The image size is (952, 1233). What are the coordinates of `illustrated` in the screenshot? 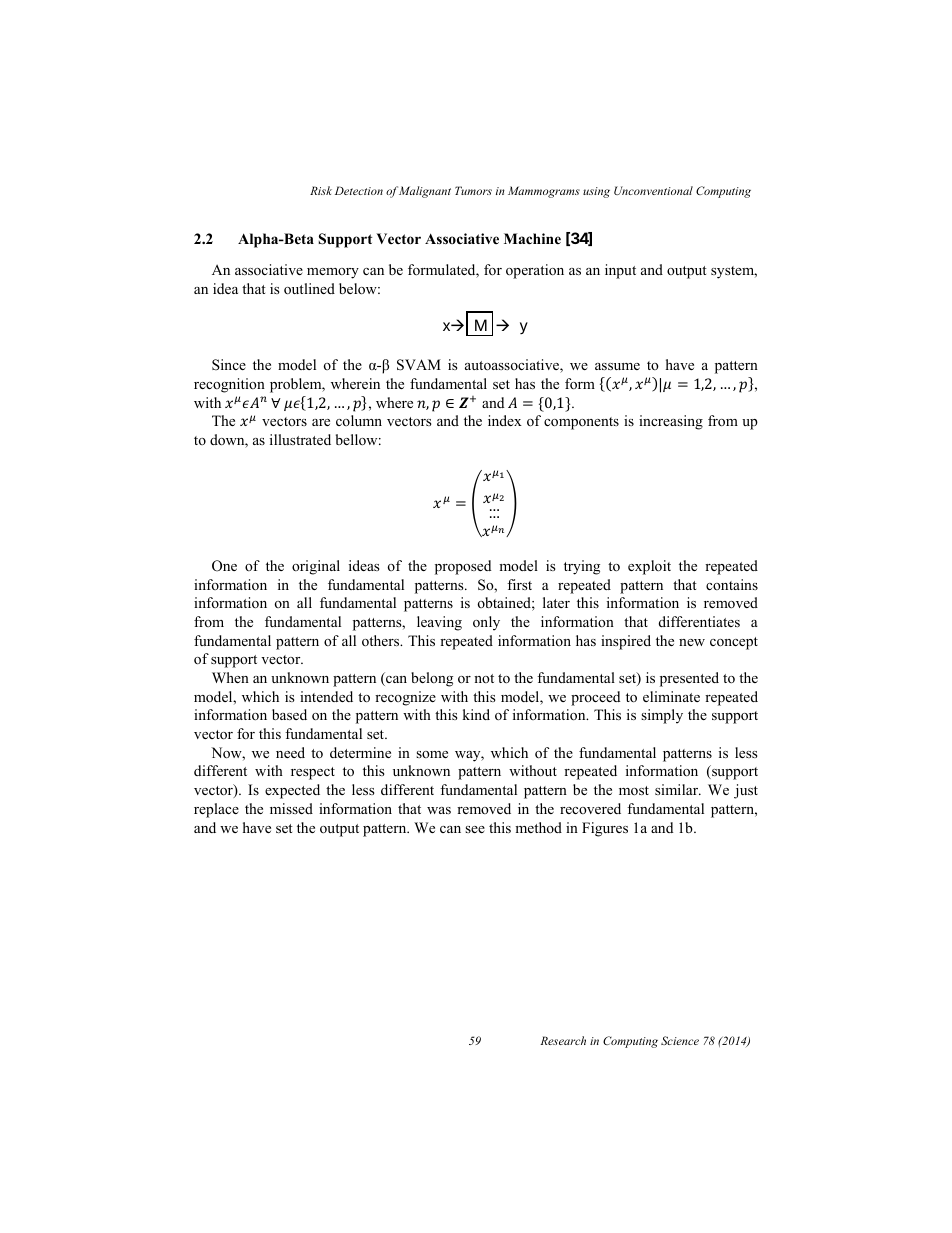 It's located at (300, 439).
